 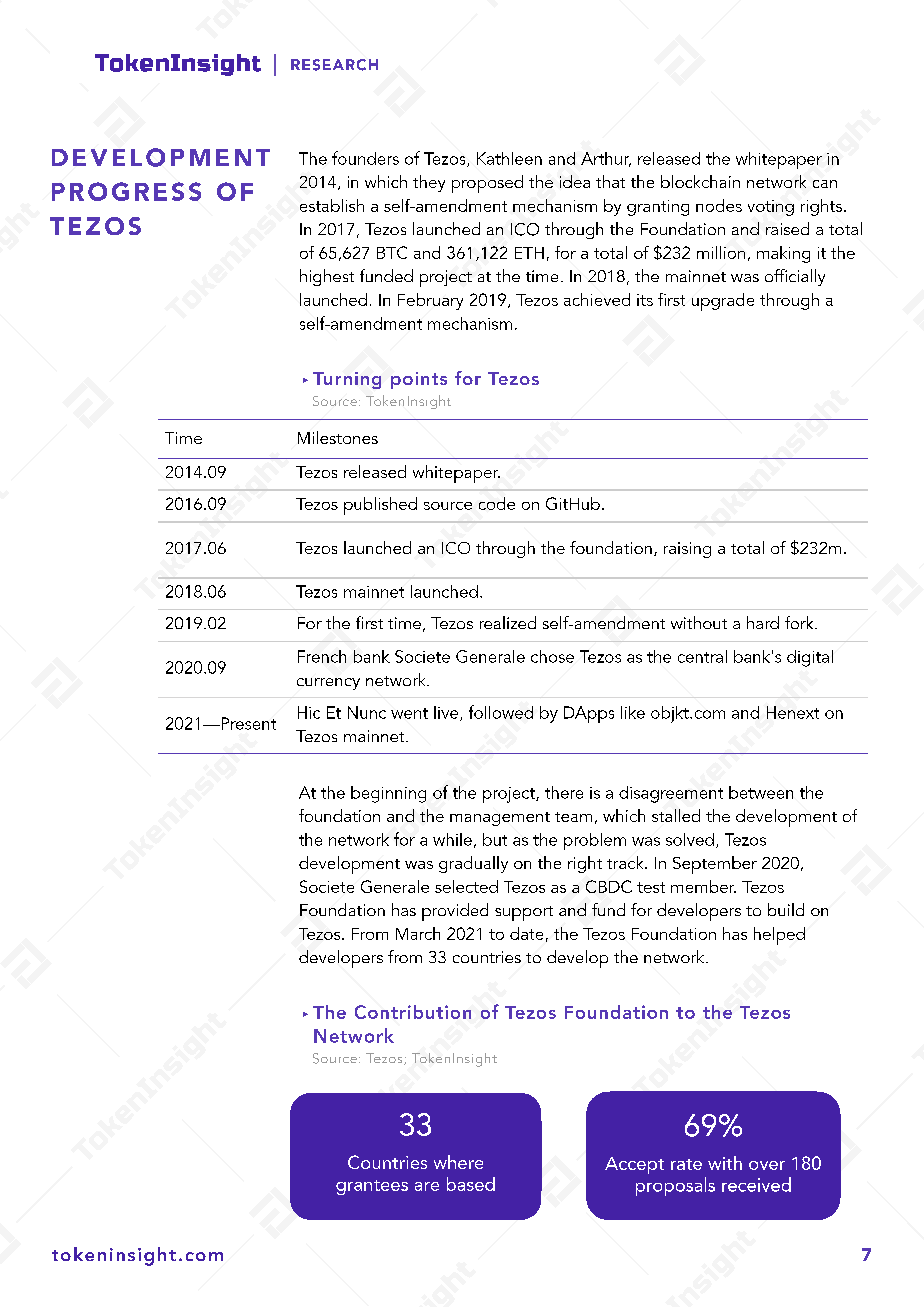 I want to click on Kathleen, so click(x=509, y=158).
